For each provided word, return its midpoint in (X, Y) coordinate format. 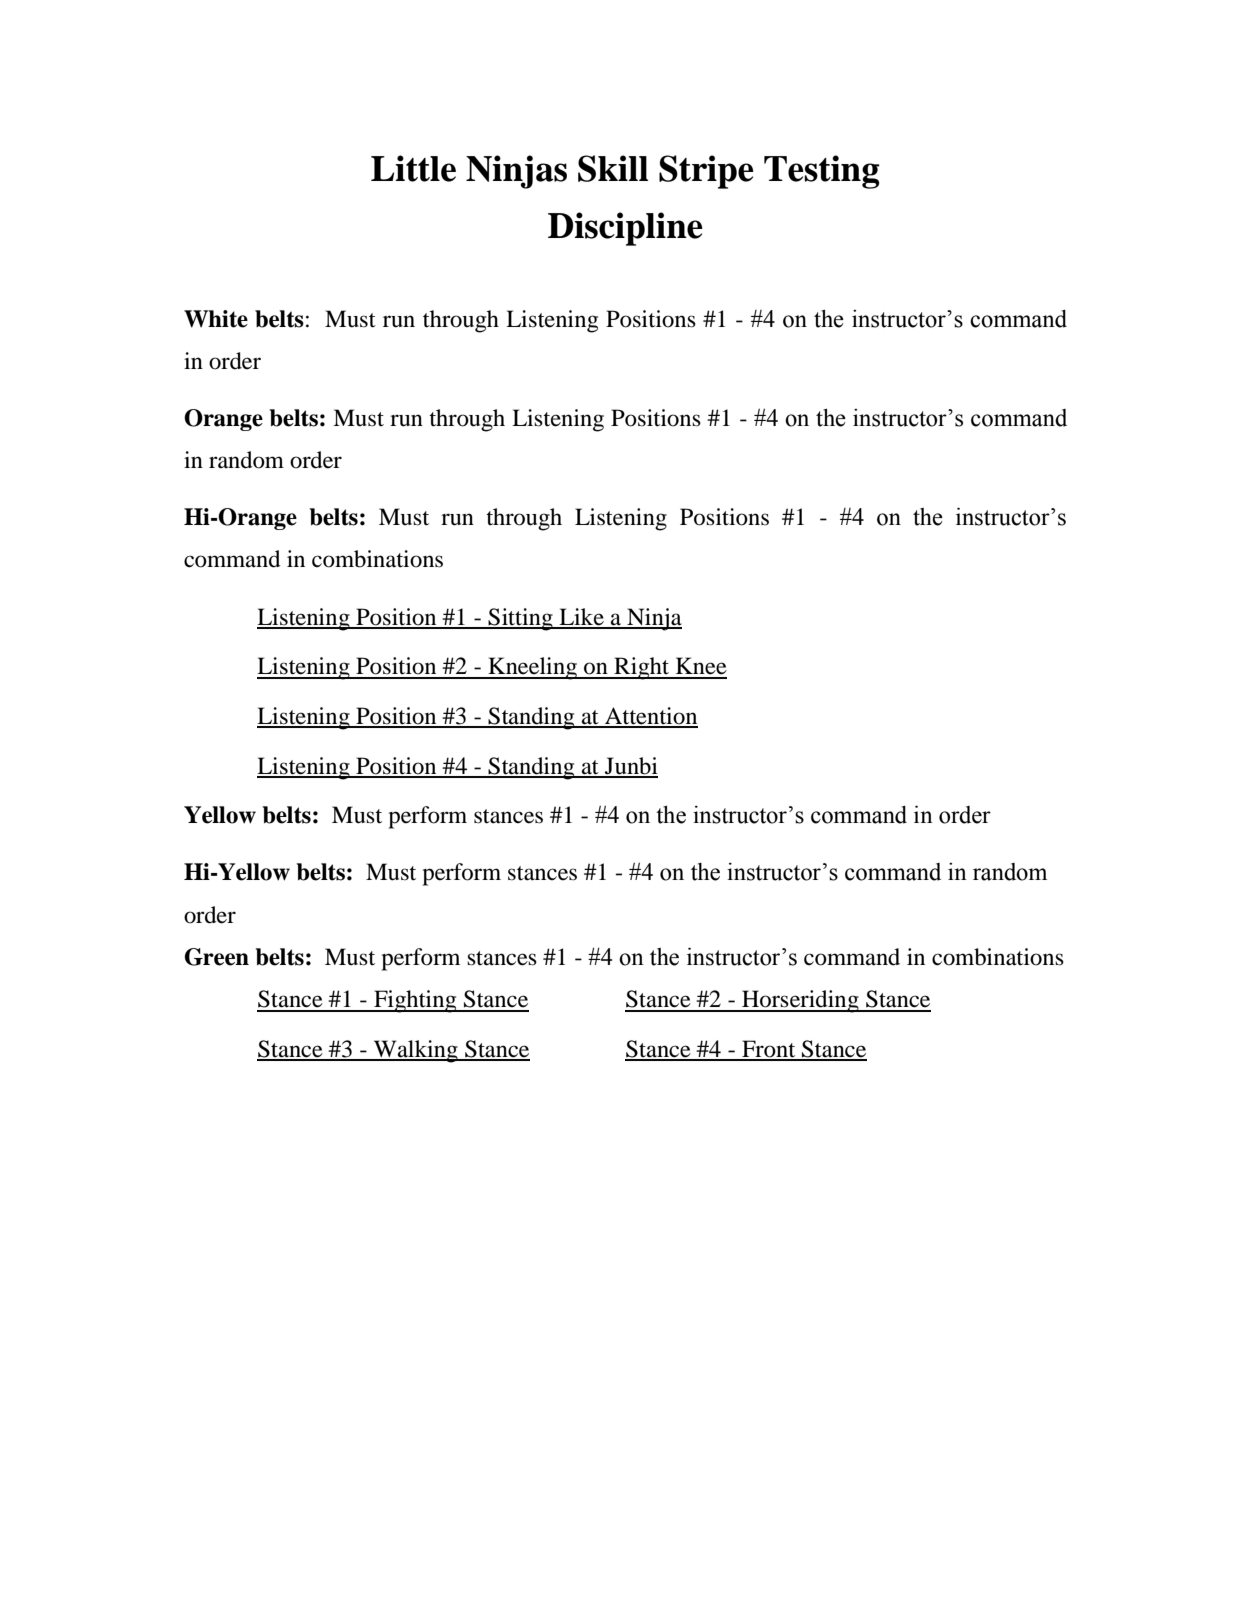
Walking (416, 1051)
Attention (650, 717)
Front (769, 1050)
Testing (822, 172)
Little (413, 168)
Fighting (415, 1001)
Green (217, 957)
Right (641, 668)
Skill (613, 168)
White (216, 319)
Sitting (521, 619)
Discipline (625, 229)
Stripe (706, 172)
